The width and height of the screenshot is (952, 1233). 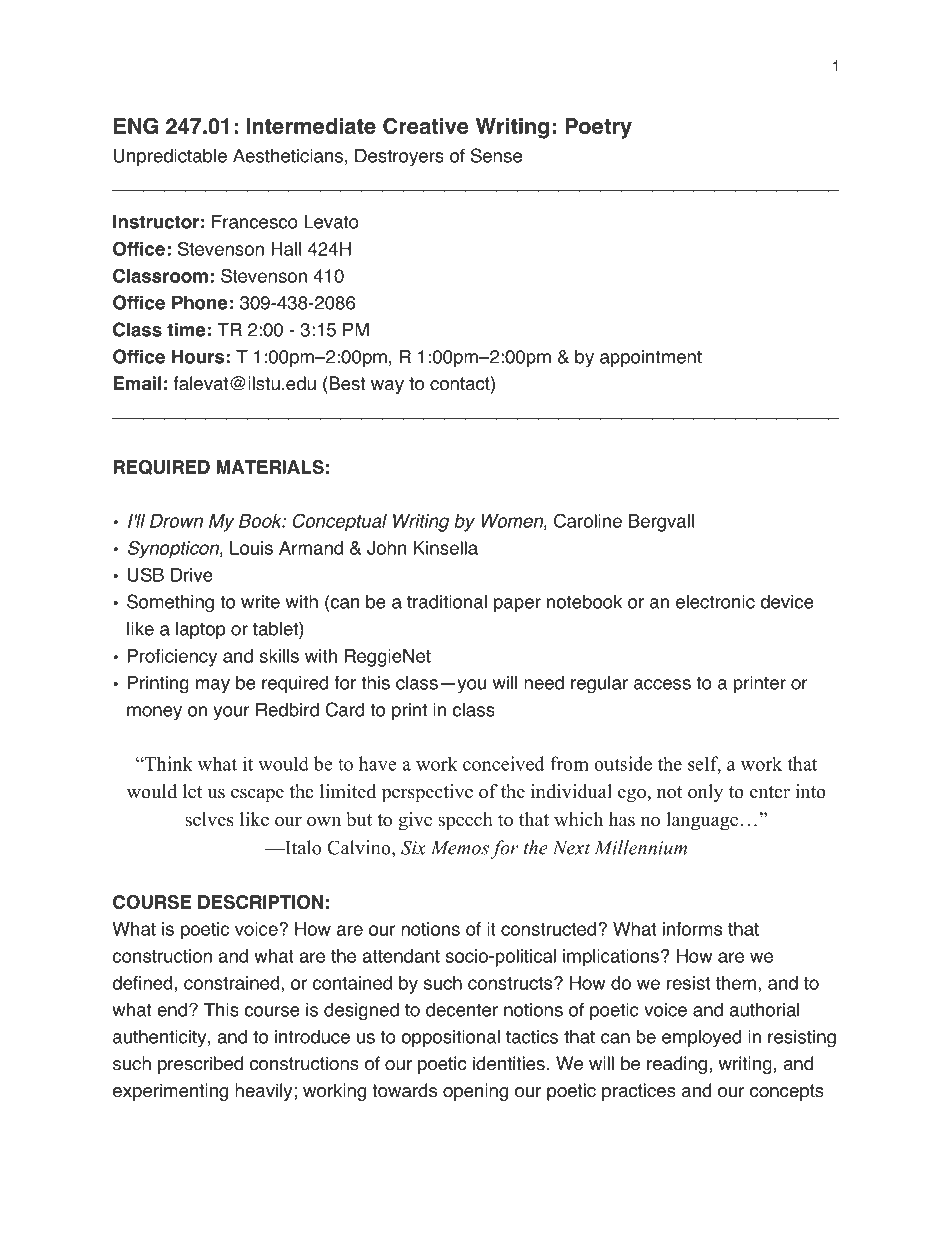 I want to click on way, so click(x=387, y=387).
